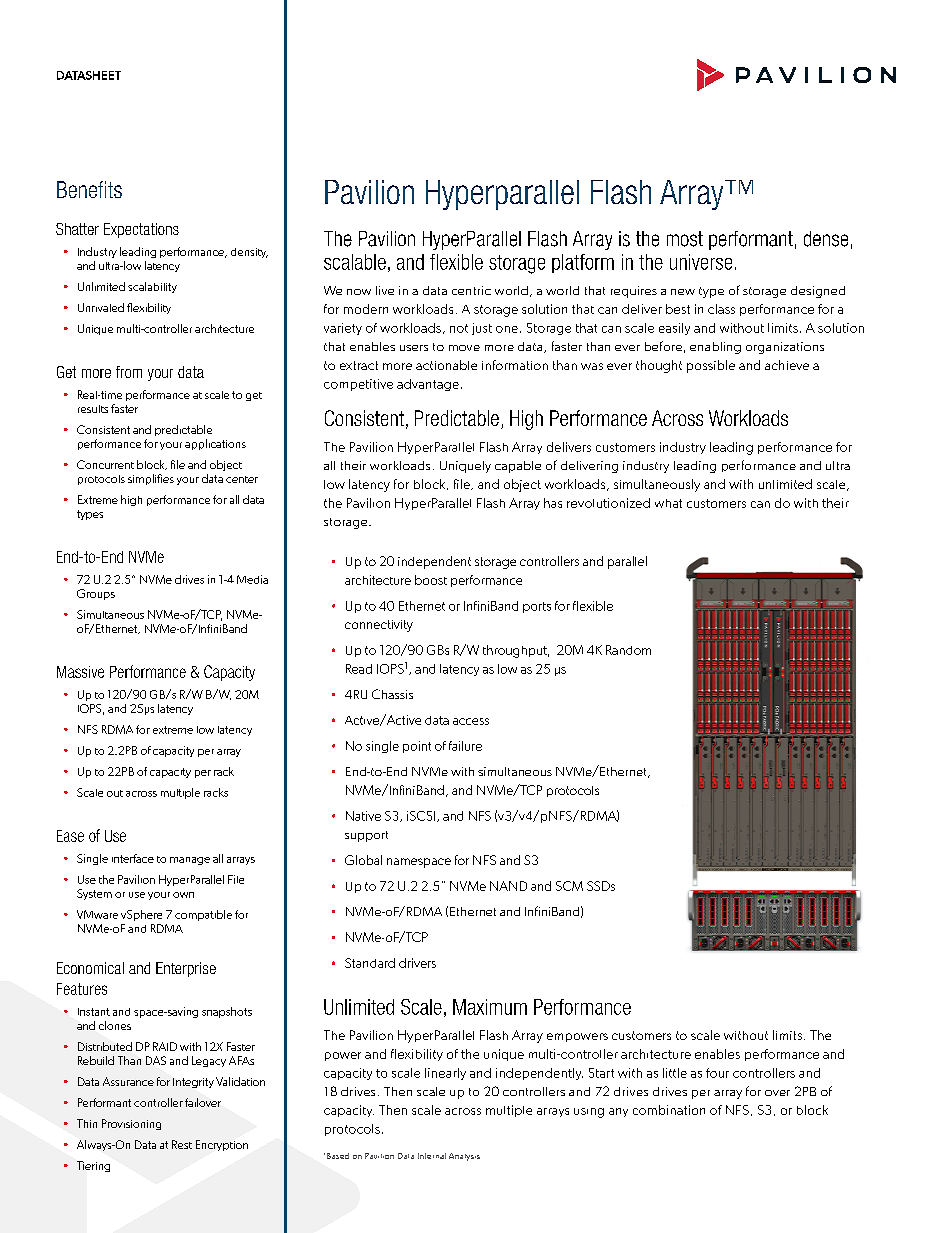 The height and width of the page is (1233, 952). Describe the element at coordinates (508, 886) in the page. I see `NAND` at that location.
